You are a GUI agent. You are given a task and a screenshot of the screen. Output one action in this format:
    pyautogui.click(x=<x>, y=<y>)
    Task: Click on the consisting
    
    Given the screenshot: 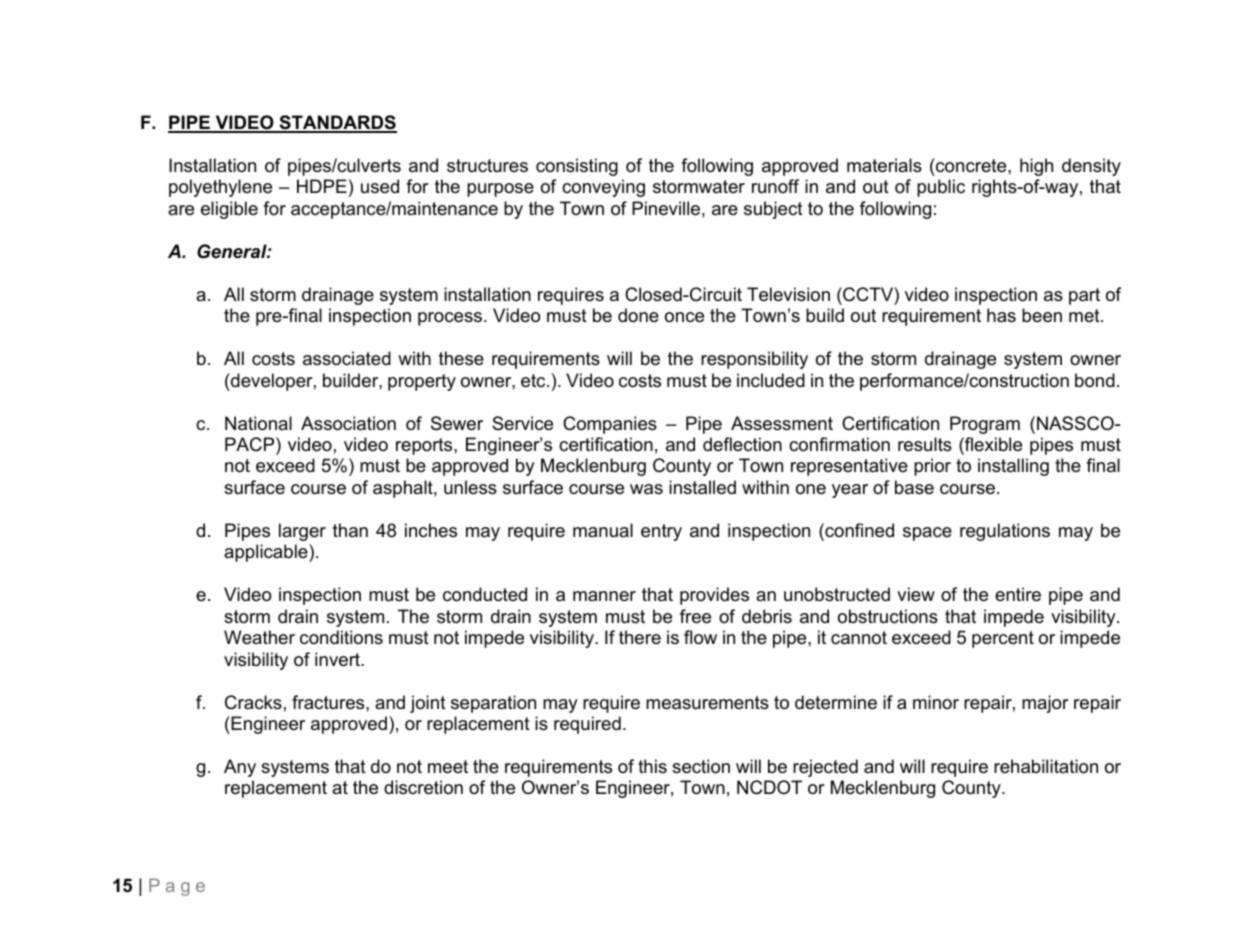 What is the action you would take?
    pyautogui.click(x=577, y=167)
